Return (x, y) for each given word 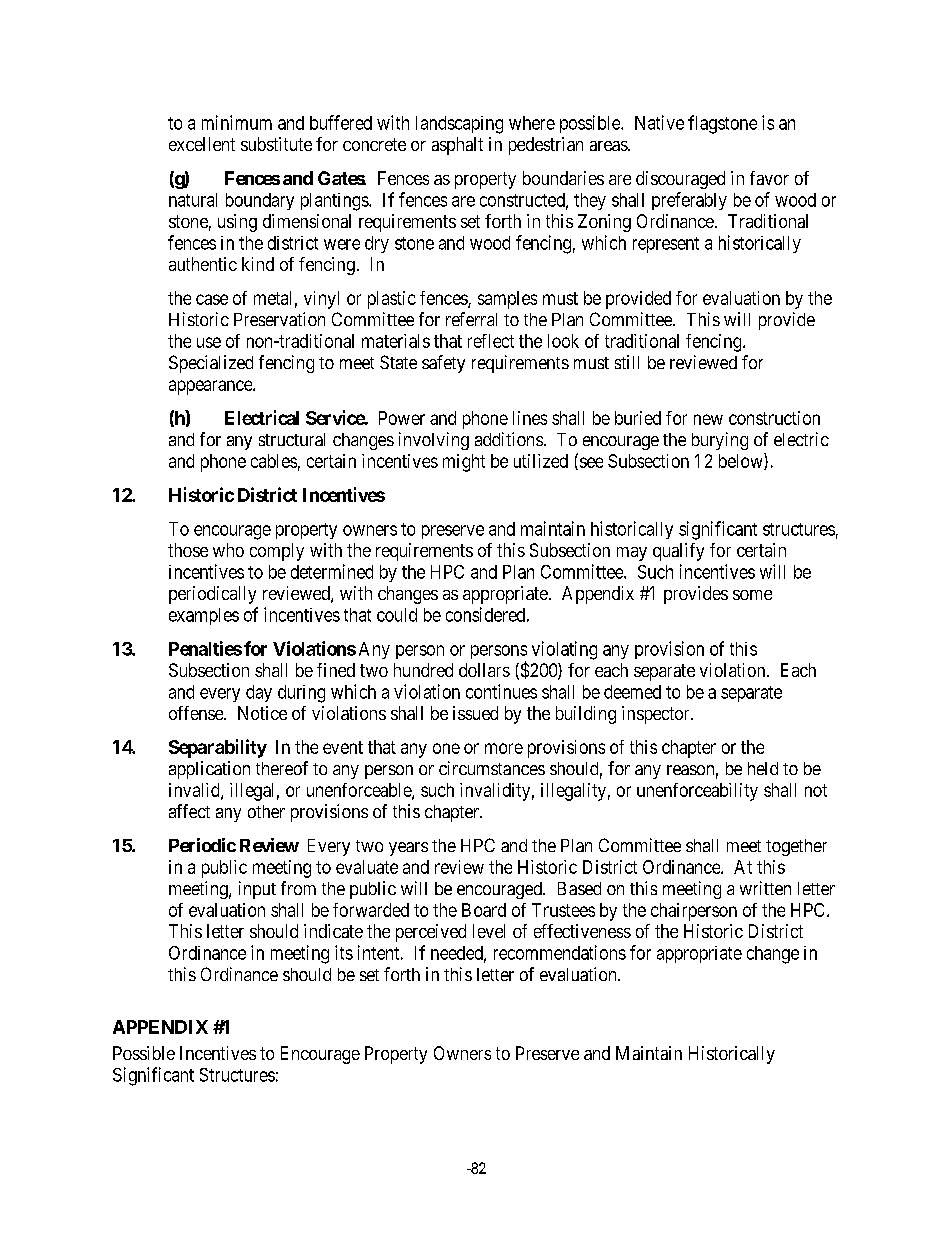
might (464, 463)
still (627, 362)
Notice (262, 713)
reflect (491, 341)
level (489, 931)
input (257, 890)
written (765, 888)
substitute (276, 144)
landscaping (459, 125)
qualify (678, 552)
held (763, 768)
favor (769, 178)
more (504, 748)
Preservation (279, 319)
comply (277, 552)
